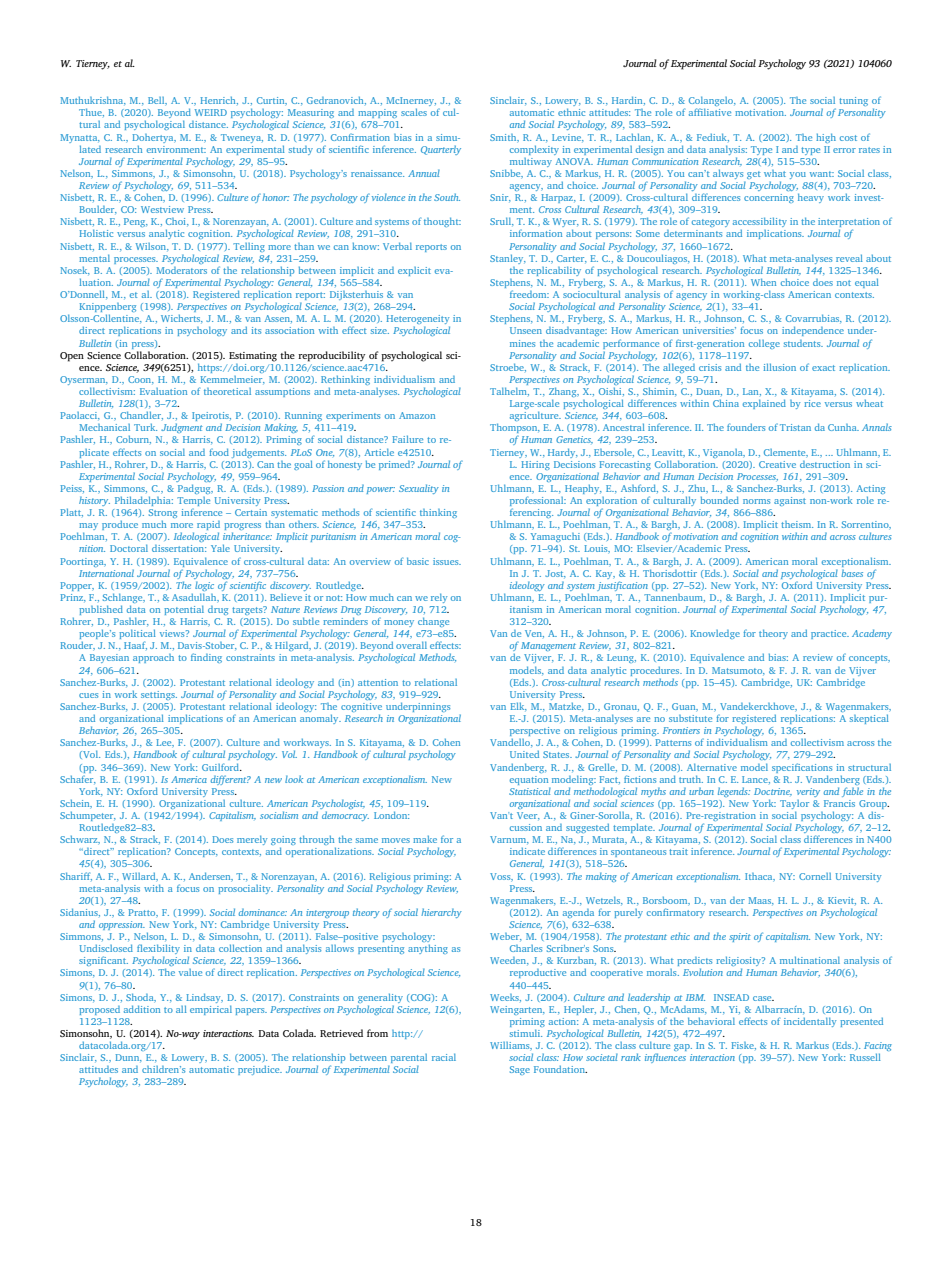  What do you see at coordinates (211, 112) in the document?
I see `WEIRD` at bounding box center [211, 112].
